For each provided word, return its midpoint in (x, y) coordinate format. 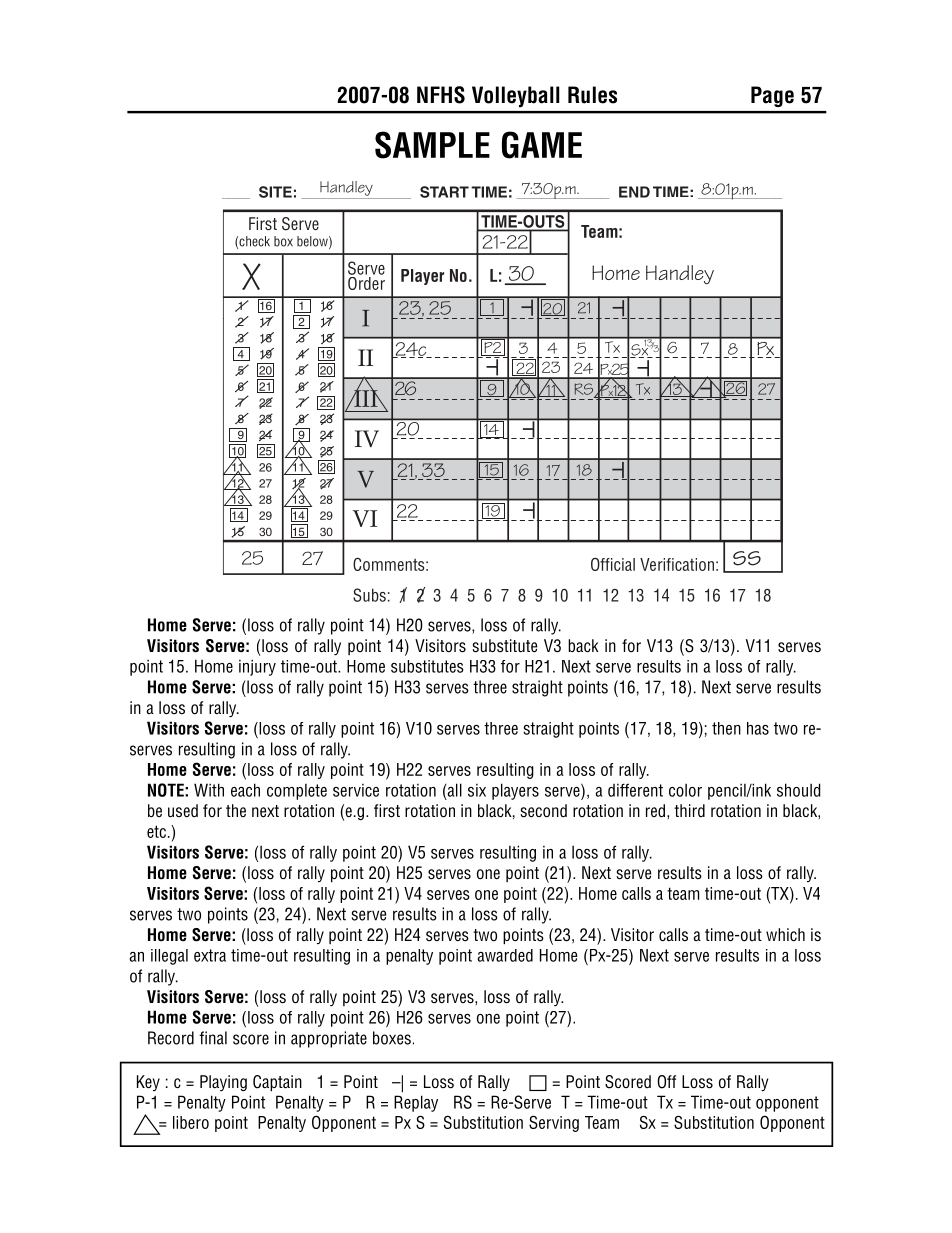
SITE (275, 192)
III (366, 397)
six (477, 790)
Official (613, 564)
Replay (416, 1103)
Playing (223, 1083)
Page (772, 96)
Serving (554, 1123)
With (209, 790)
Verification (677, 564)
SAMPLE (432, 145)
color (685, 790)
